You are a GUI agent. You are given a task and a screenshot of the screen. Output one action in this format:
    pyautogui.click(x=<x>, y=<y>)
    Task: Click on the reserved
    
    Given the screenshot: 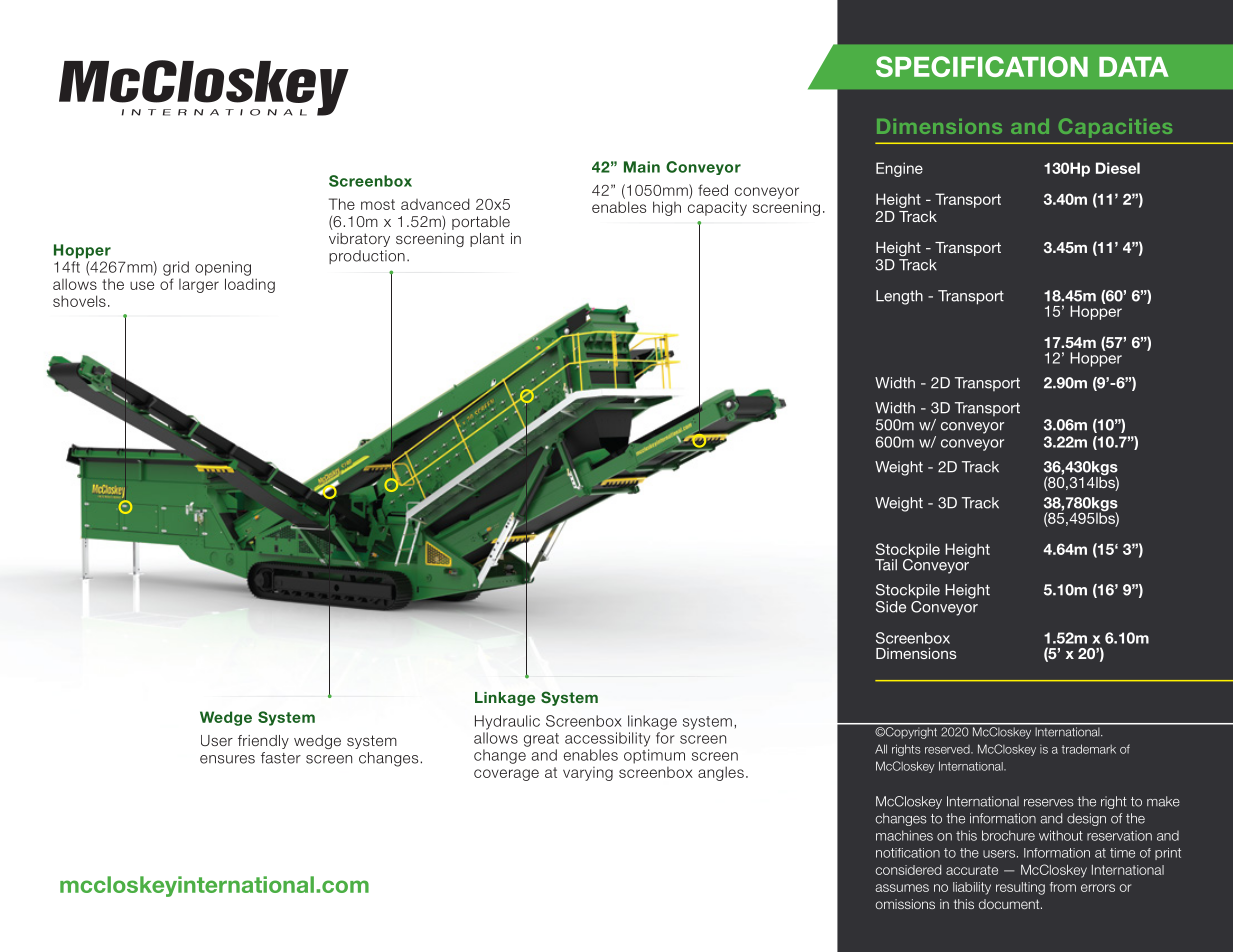 What is the action you would take?
    pyautogui.click(x=948, y=749)
